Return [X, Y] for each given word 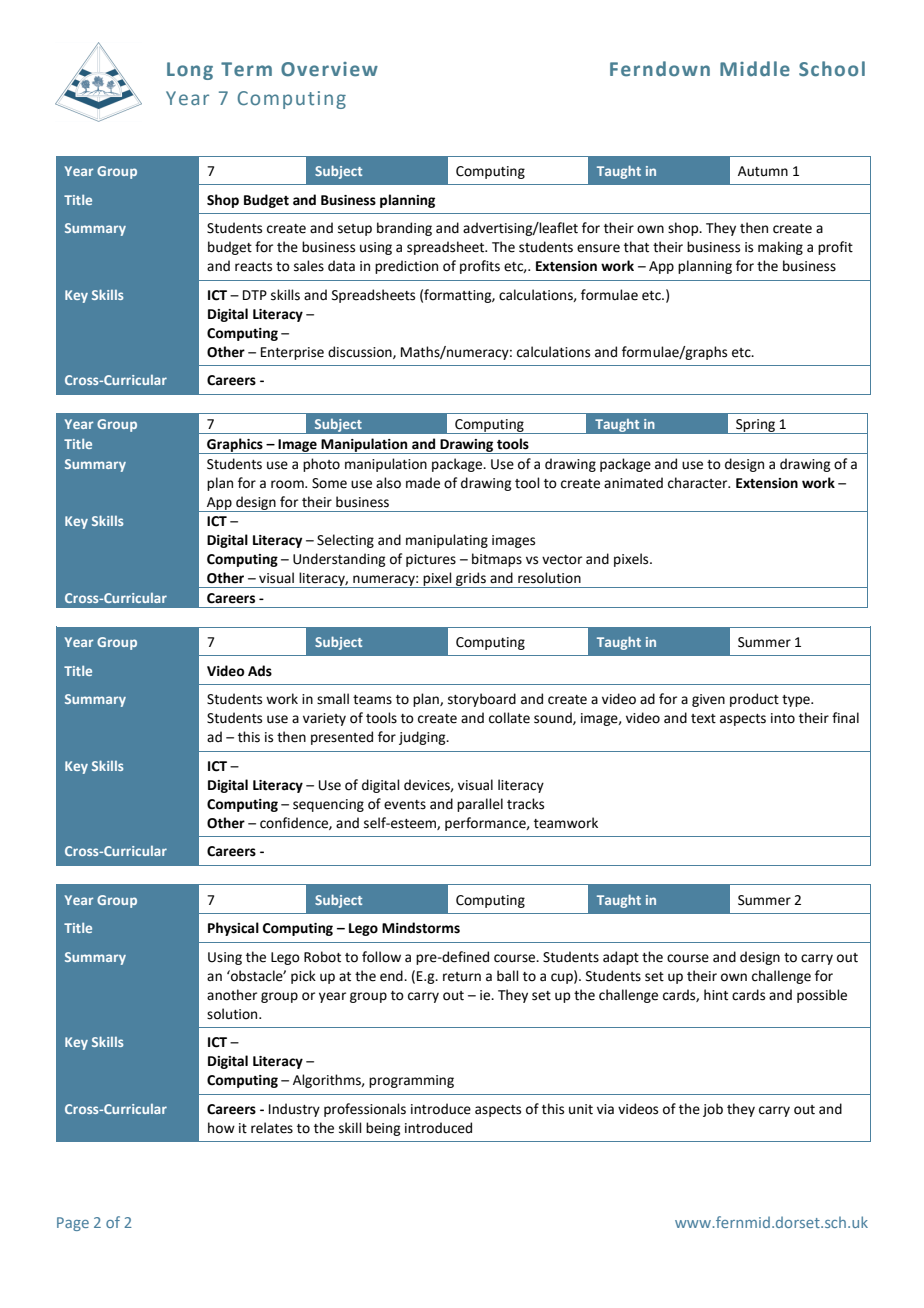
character [699, 483]
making [780, 248]
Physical [233, 929]
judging [423, 738]
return [462, 977]
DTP [255, 295]
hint [716, 995]
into [783, 718]
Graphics [235, 446]
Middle [755, 69]
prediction [406, 267]
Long [190, 71]
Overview [329, 69]
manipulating [447, 541]
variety [324, 719]
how [221, 1128]
